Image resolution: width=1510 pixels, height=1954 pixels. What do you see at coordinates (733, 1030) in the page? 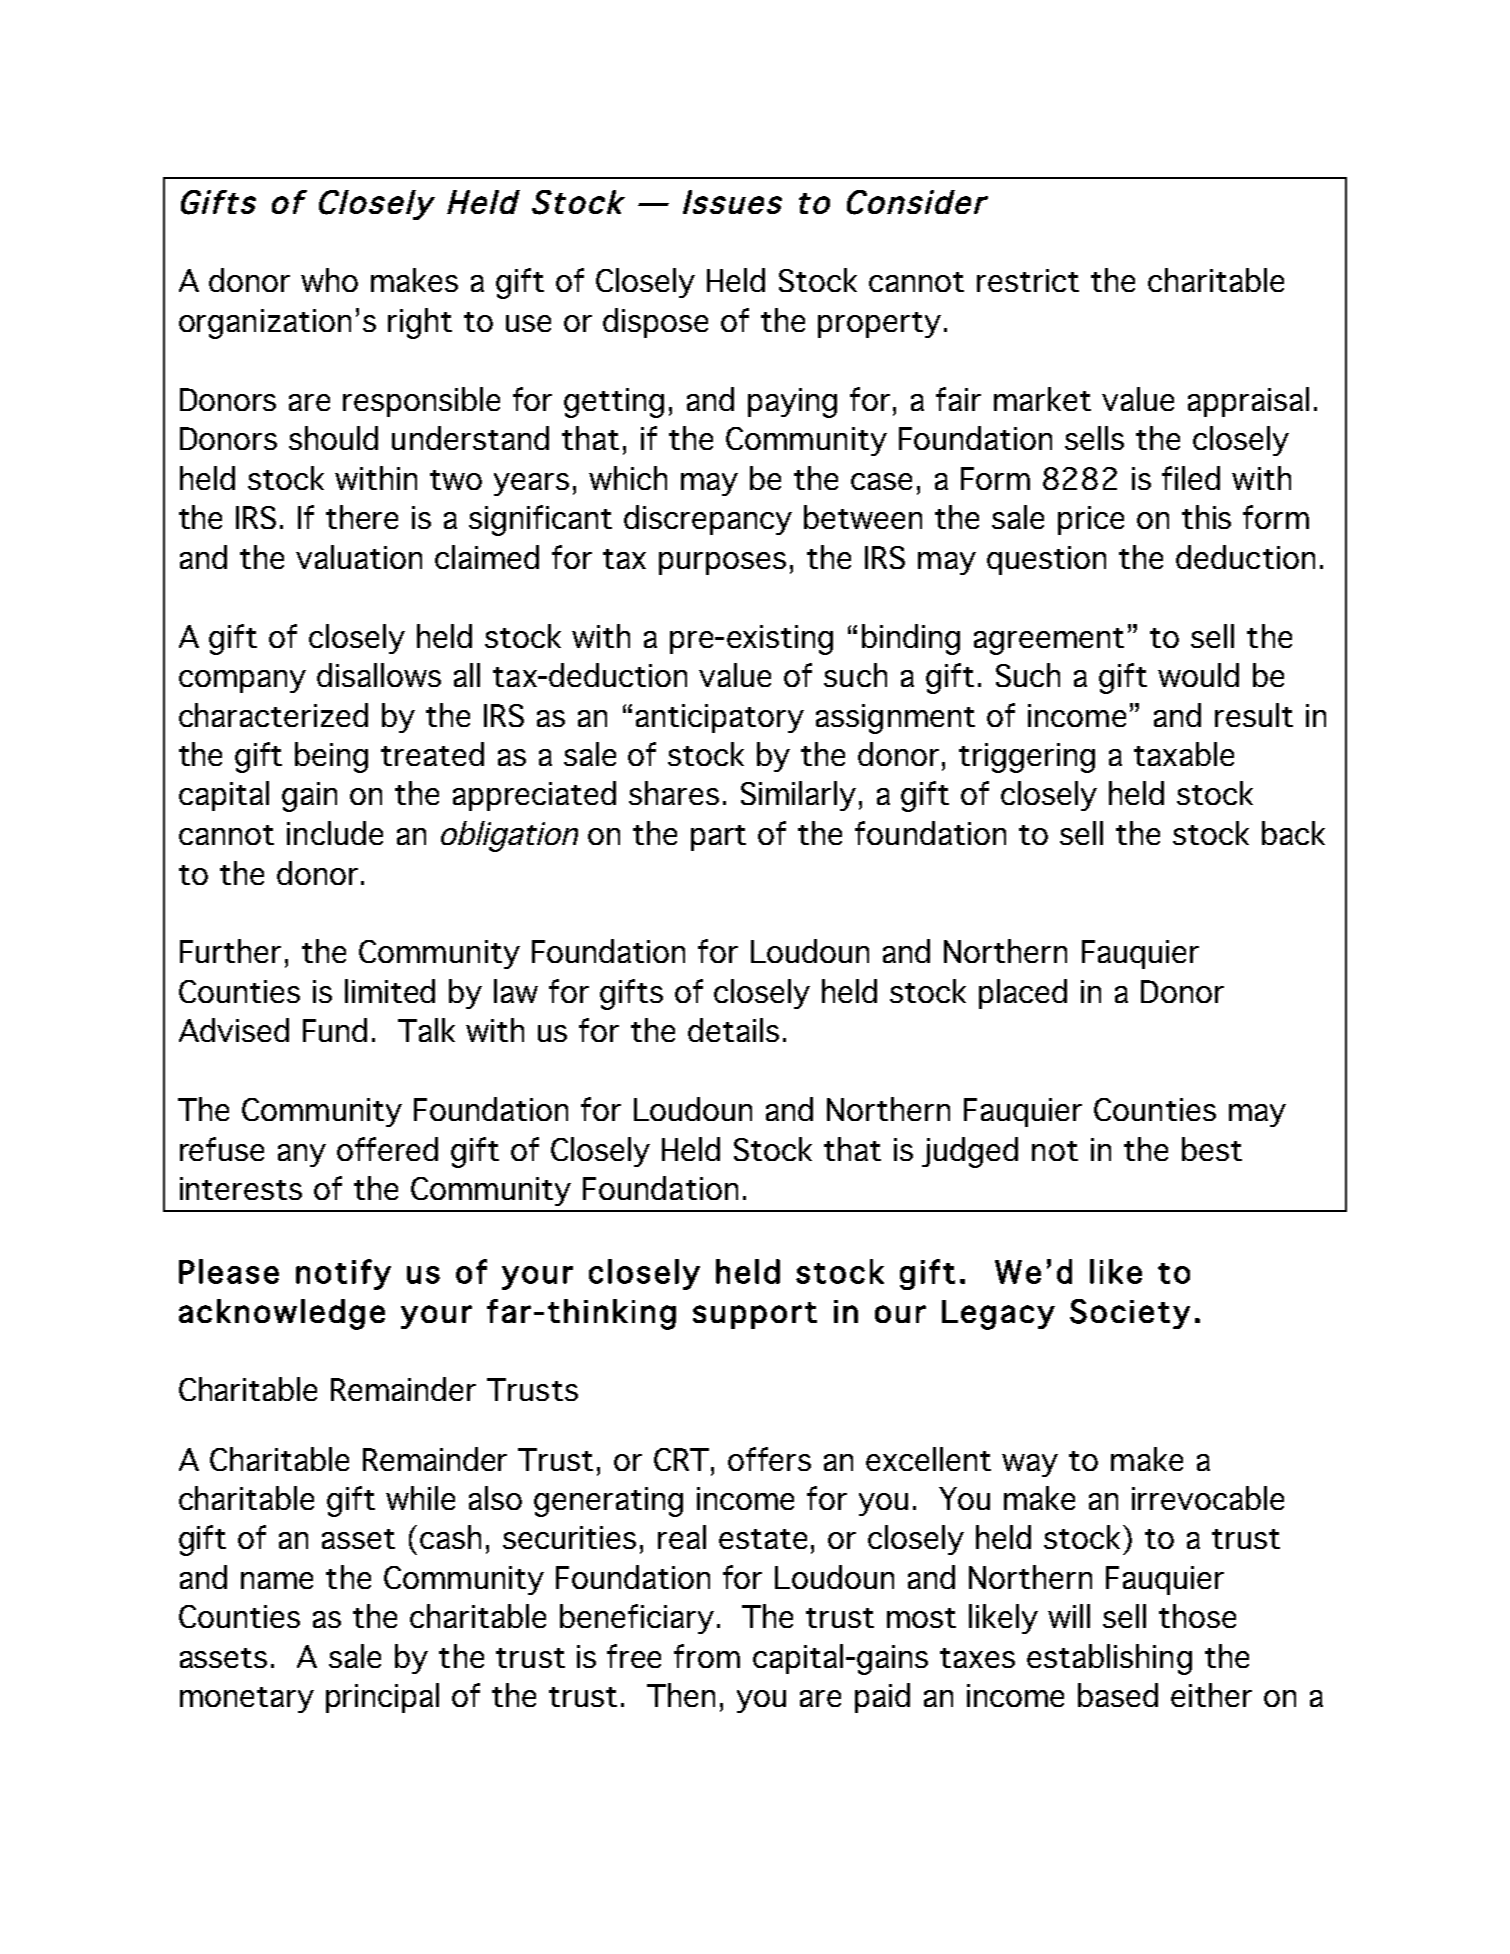
I see `details` at bounding box center [733, 1030].
